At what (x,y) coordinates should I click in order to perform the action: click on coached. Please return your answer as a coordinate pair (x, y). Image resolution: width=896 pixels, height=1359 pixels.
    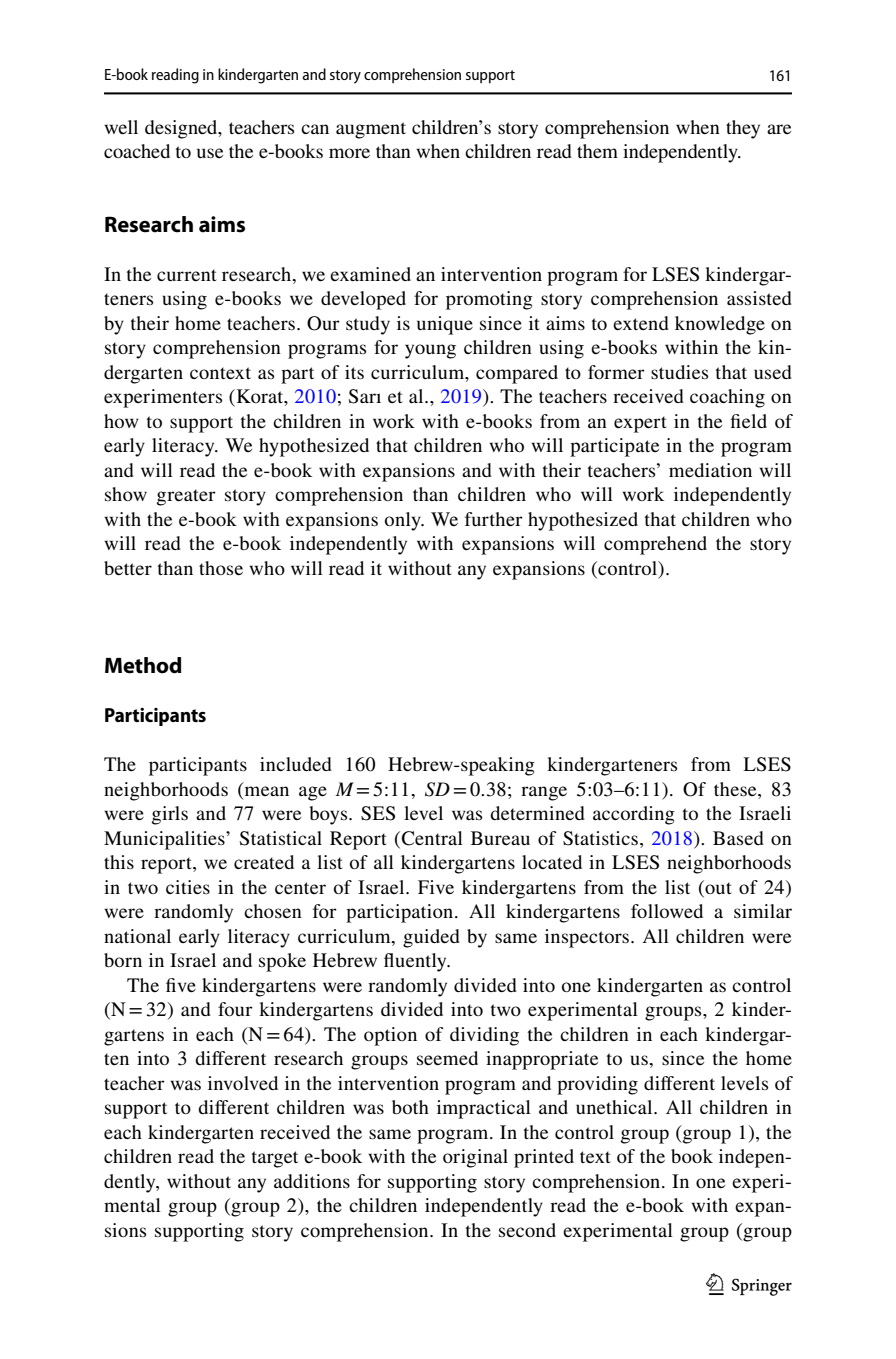
    Looking at the image, I should click on (137, 151).
